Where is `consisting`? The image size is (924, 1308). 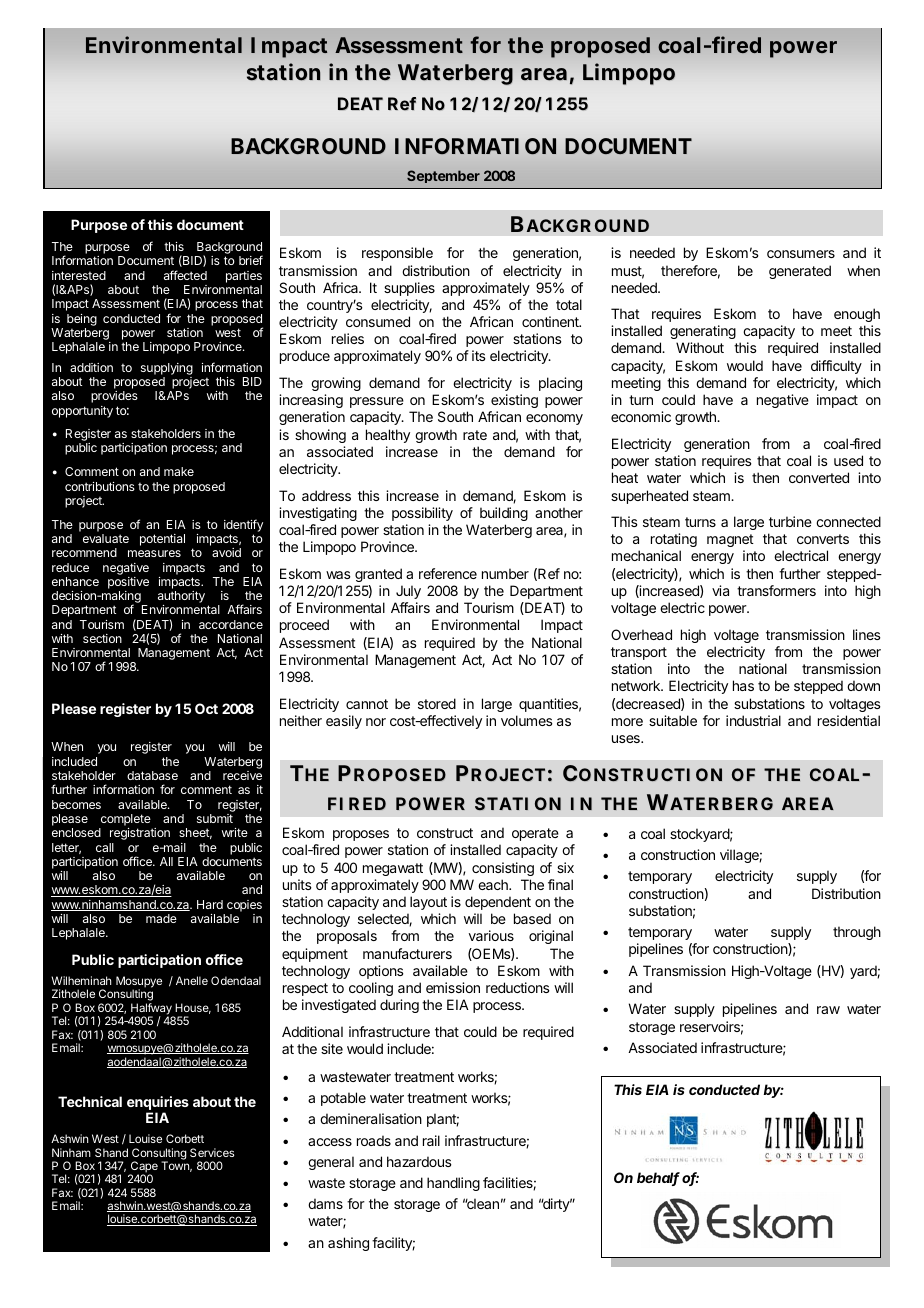
consisting is located at coordinates (503, 869).
